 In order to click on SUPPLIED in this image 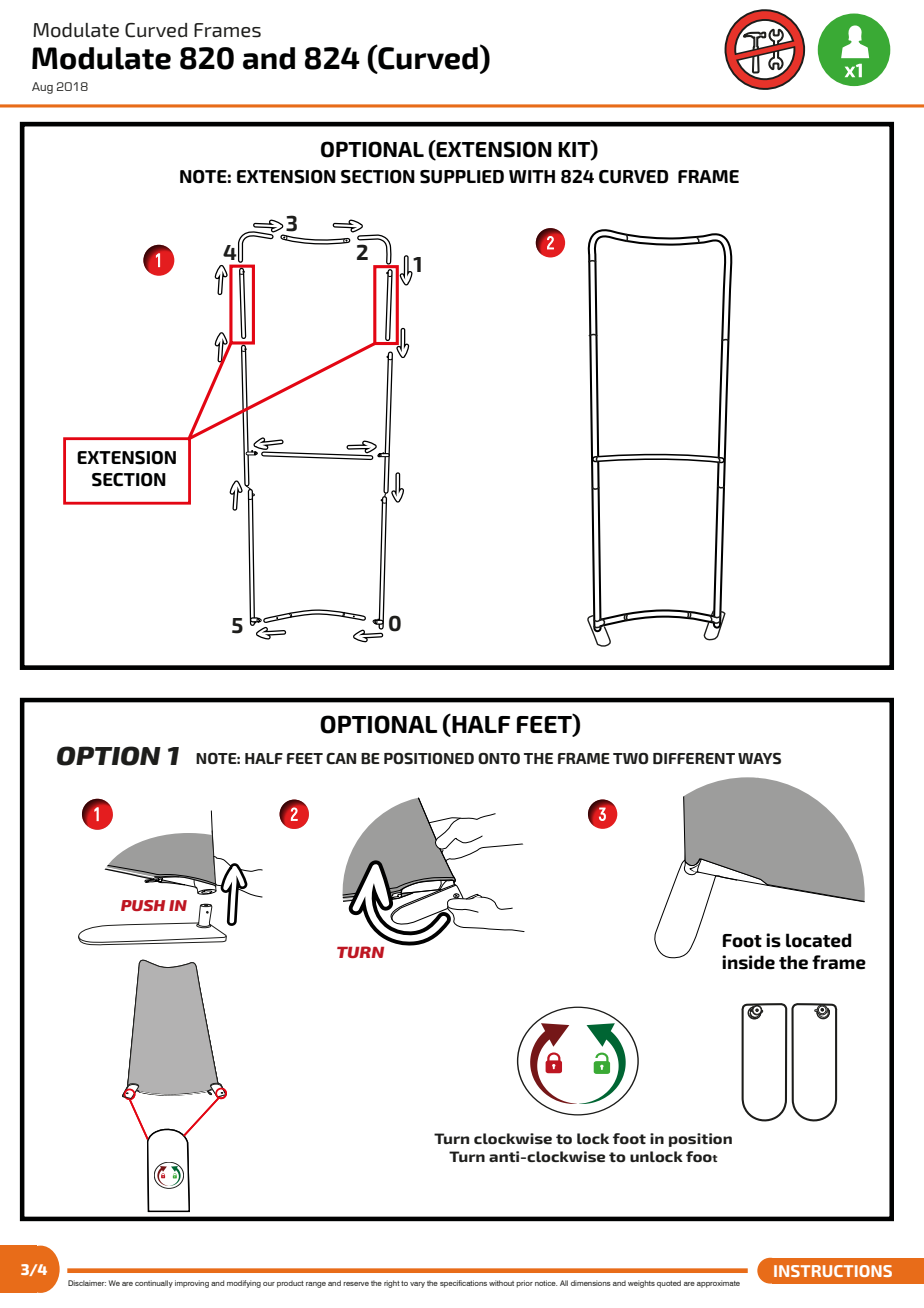, I will do `click(462, 177)`.
